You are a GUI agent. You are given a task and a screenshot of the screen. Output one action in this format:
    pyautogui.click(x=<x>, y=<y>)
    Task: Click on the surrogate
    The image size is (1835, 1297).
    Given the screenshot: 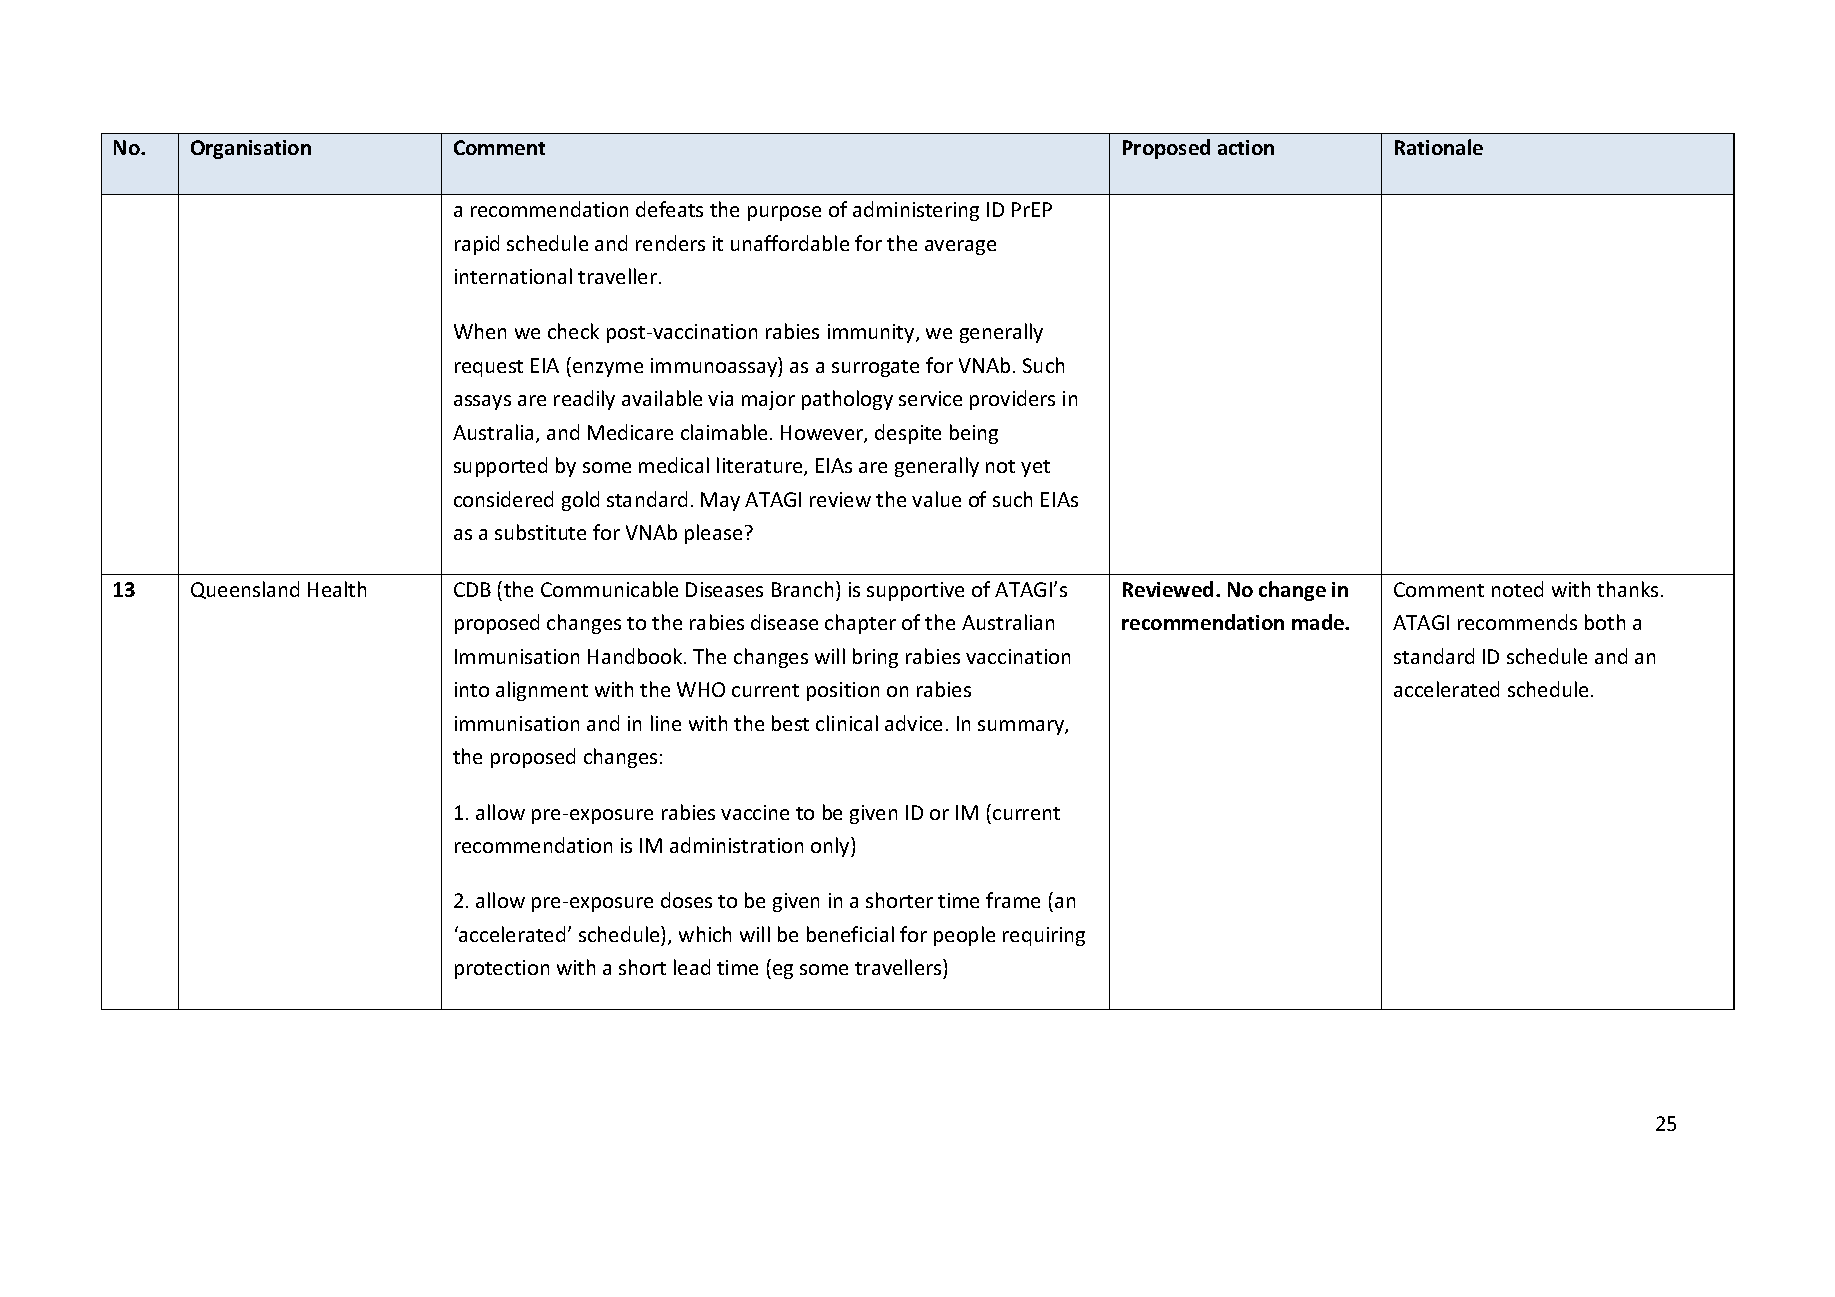 What is the action you would take?
    pyautogui.click(x=875, y=368)
